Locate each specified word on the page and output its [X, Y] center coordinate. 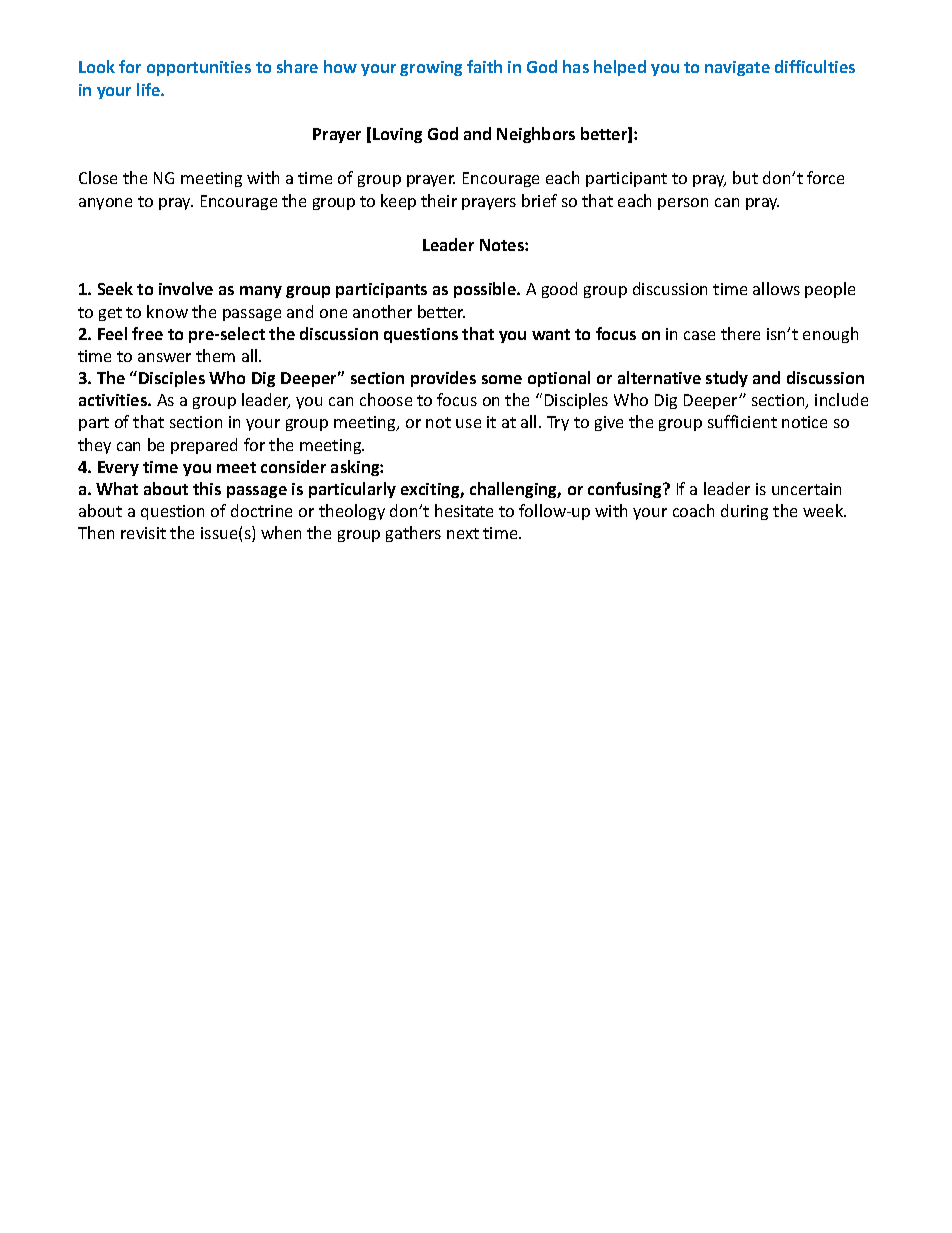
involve [186, 288]
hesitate [464, 510]
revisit [143, 533]
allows [776, 288]
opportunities [199, 68]
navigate [737, 68]
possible [486, 290]
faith [484, 66]
